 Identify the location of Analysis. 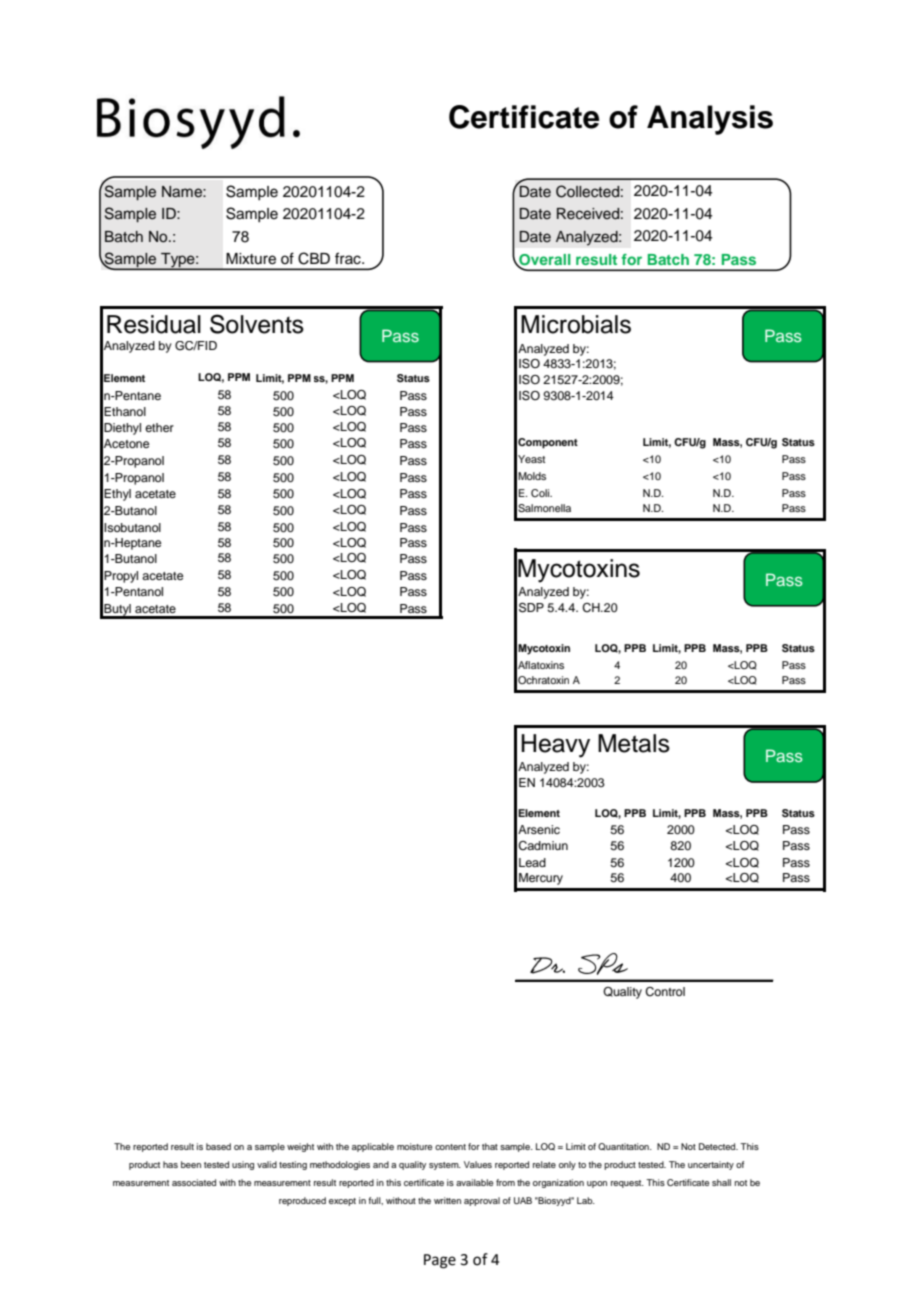
(710, 120).
